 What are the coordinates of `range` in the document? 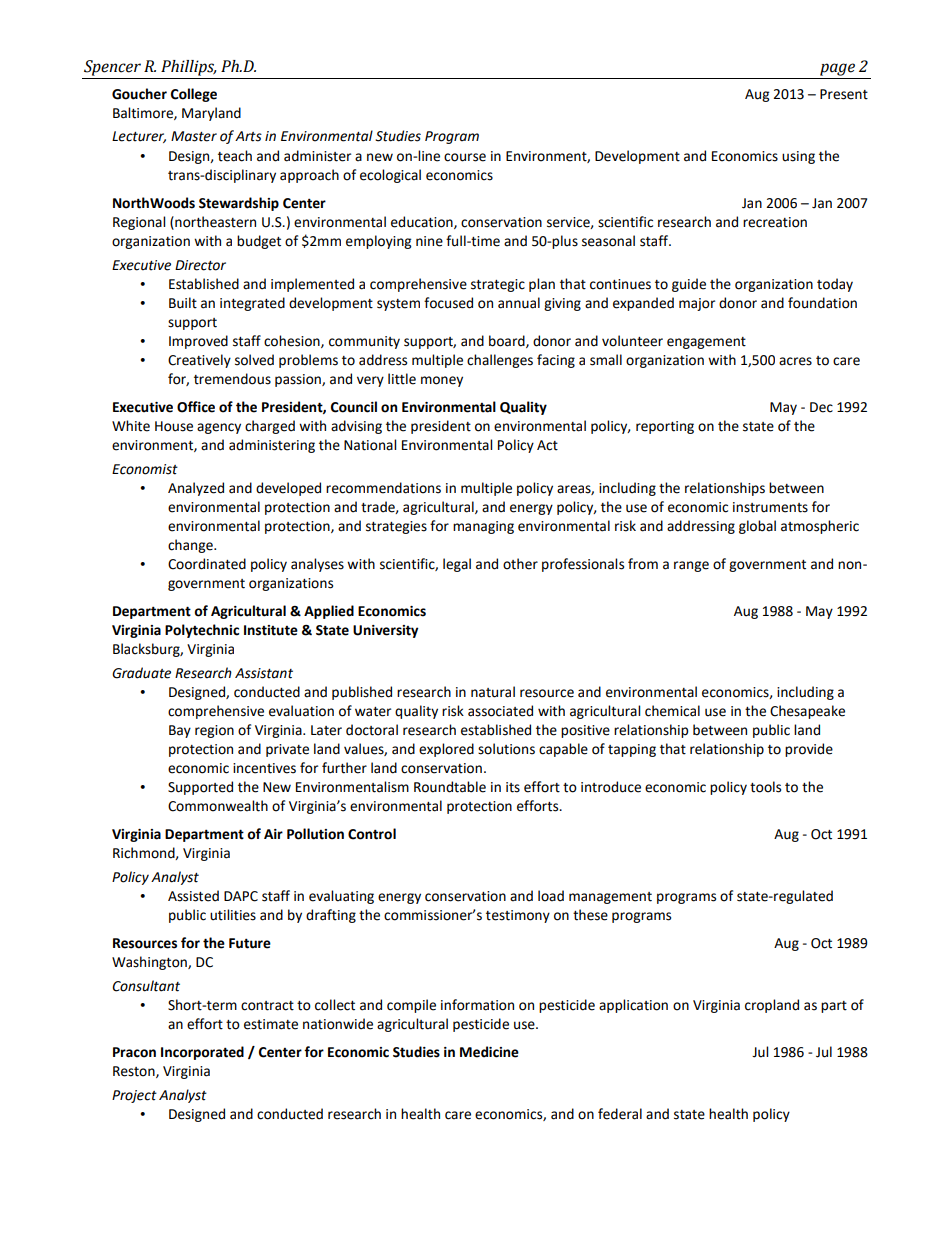 It's located at (691, 566).
